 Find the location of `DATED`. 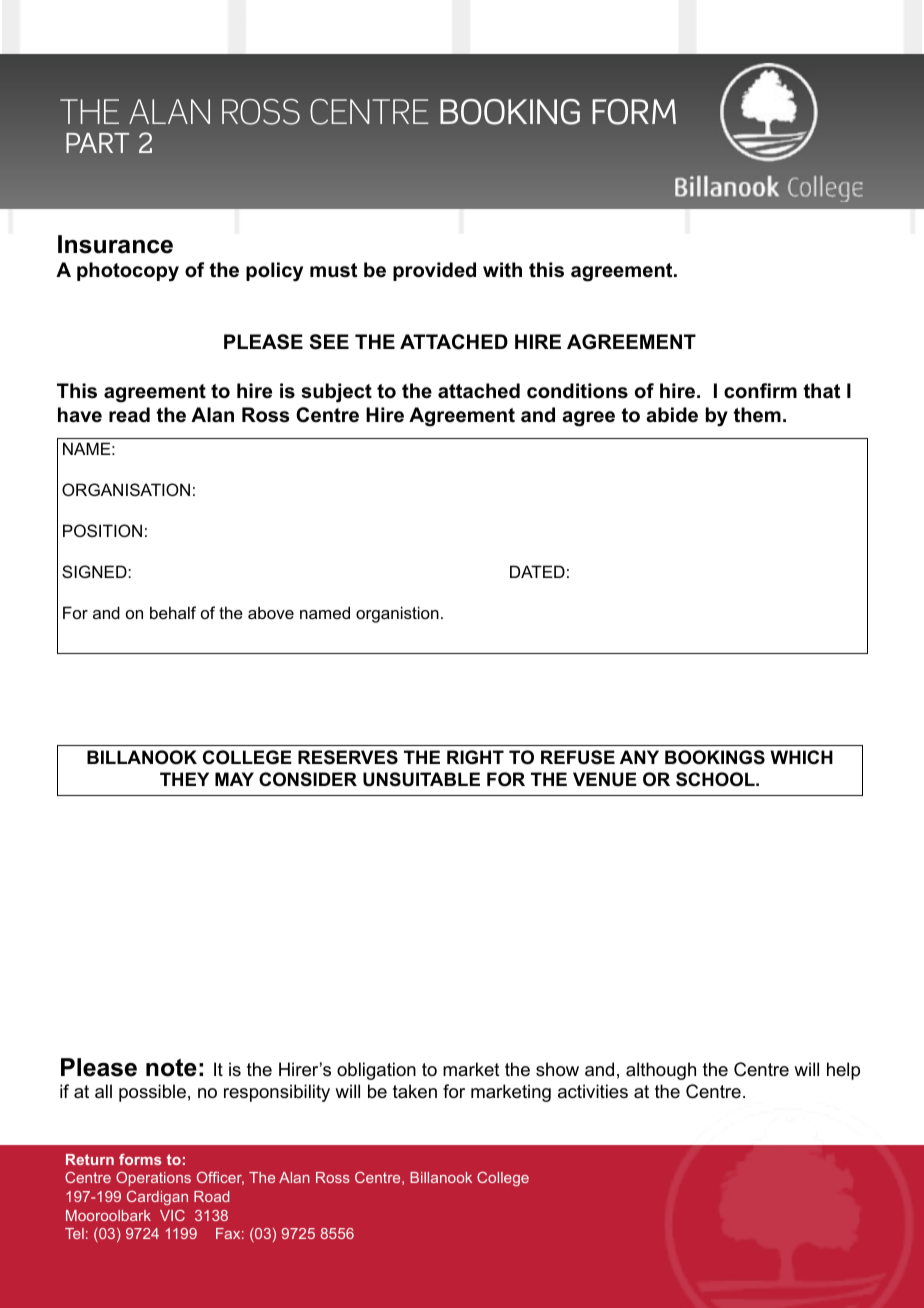

DATED is located at coordinates (537, 571).
